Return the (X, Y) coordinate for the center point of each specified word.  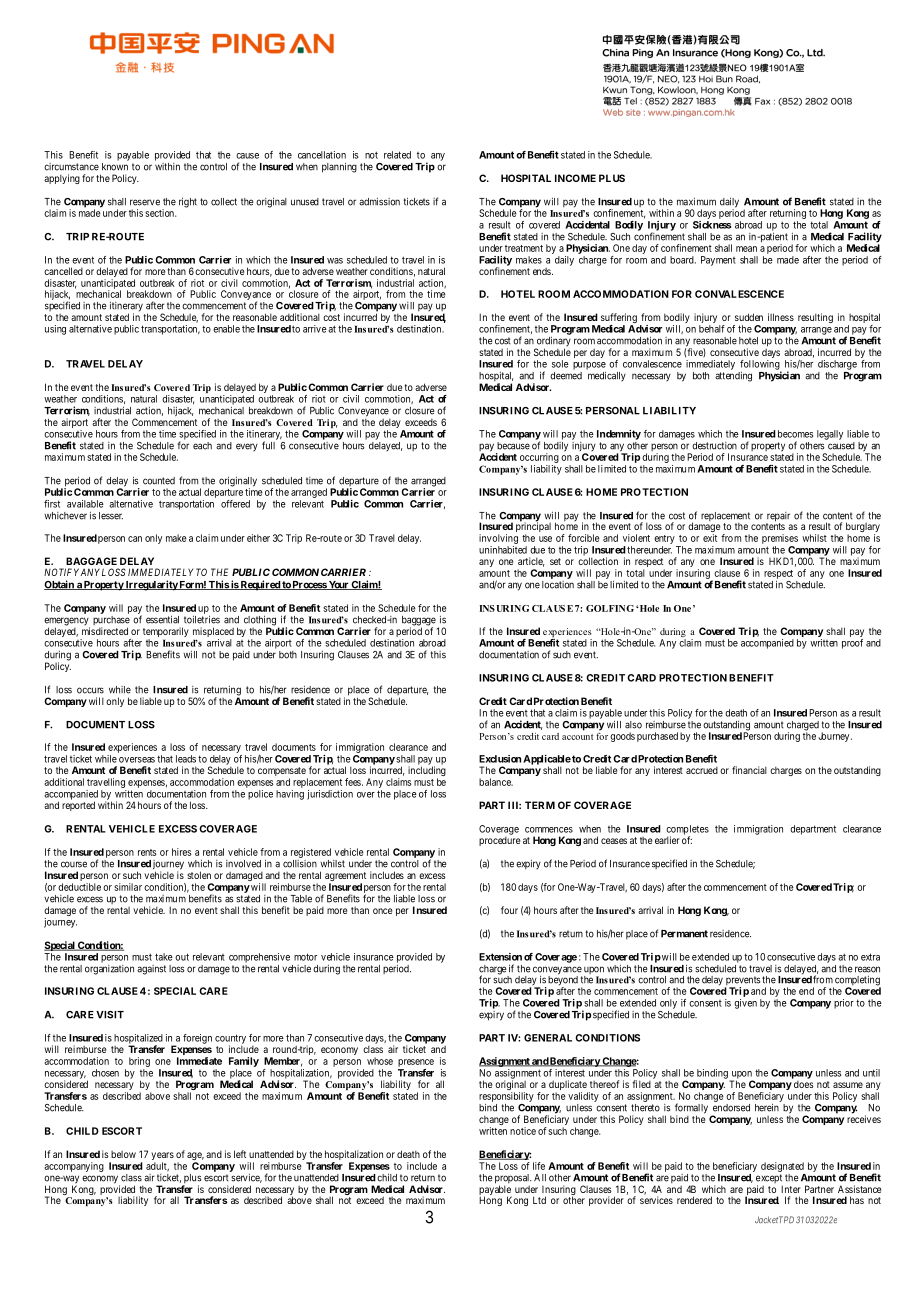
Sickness (712, 225)
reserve (145, 202)
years (162, 1157)
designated (782, 1167)
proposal (513, 1180)
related (397, 155)
